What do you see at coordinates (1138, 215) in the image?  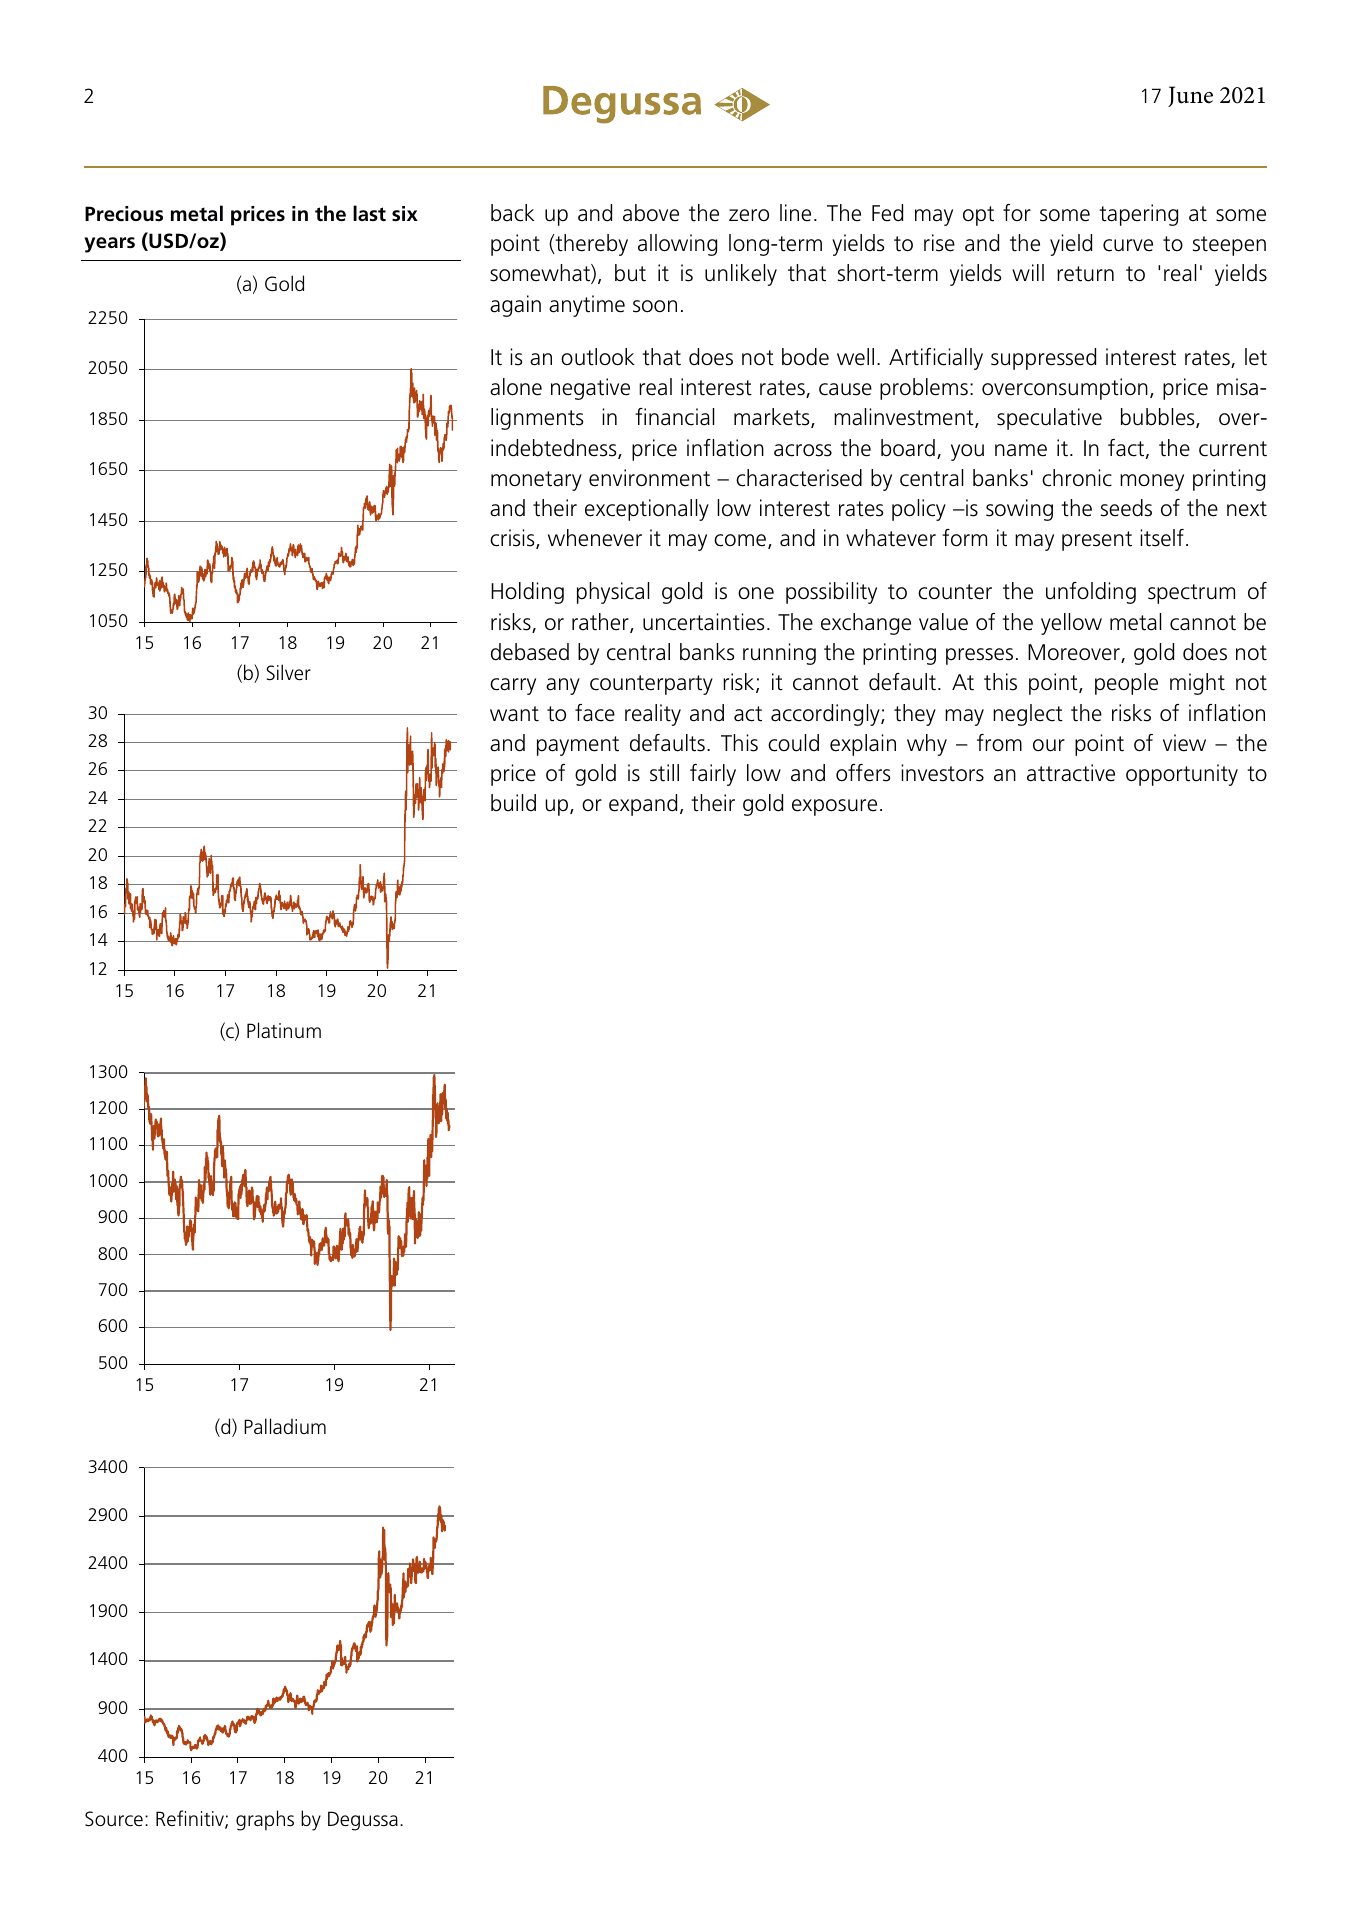 I see `tapering` at bounding box center [1138, 215].
